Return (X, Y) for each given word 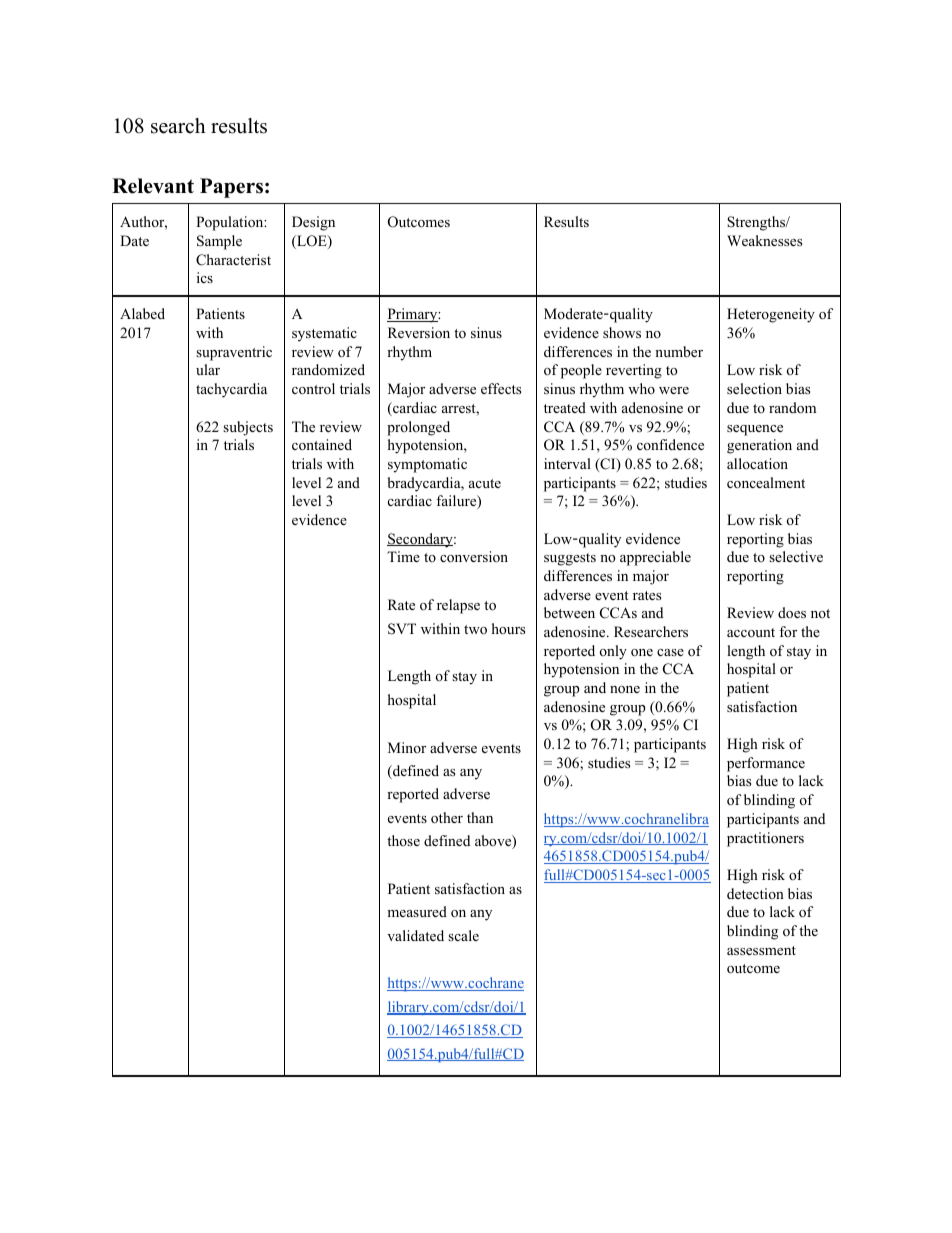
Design (313, 223)
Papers (231, 188)
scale (463, 935)
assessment (761, 950)
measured (417, 911)
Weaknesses (764, 240)
